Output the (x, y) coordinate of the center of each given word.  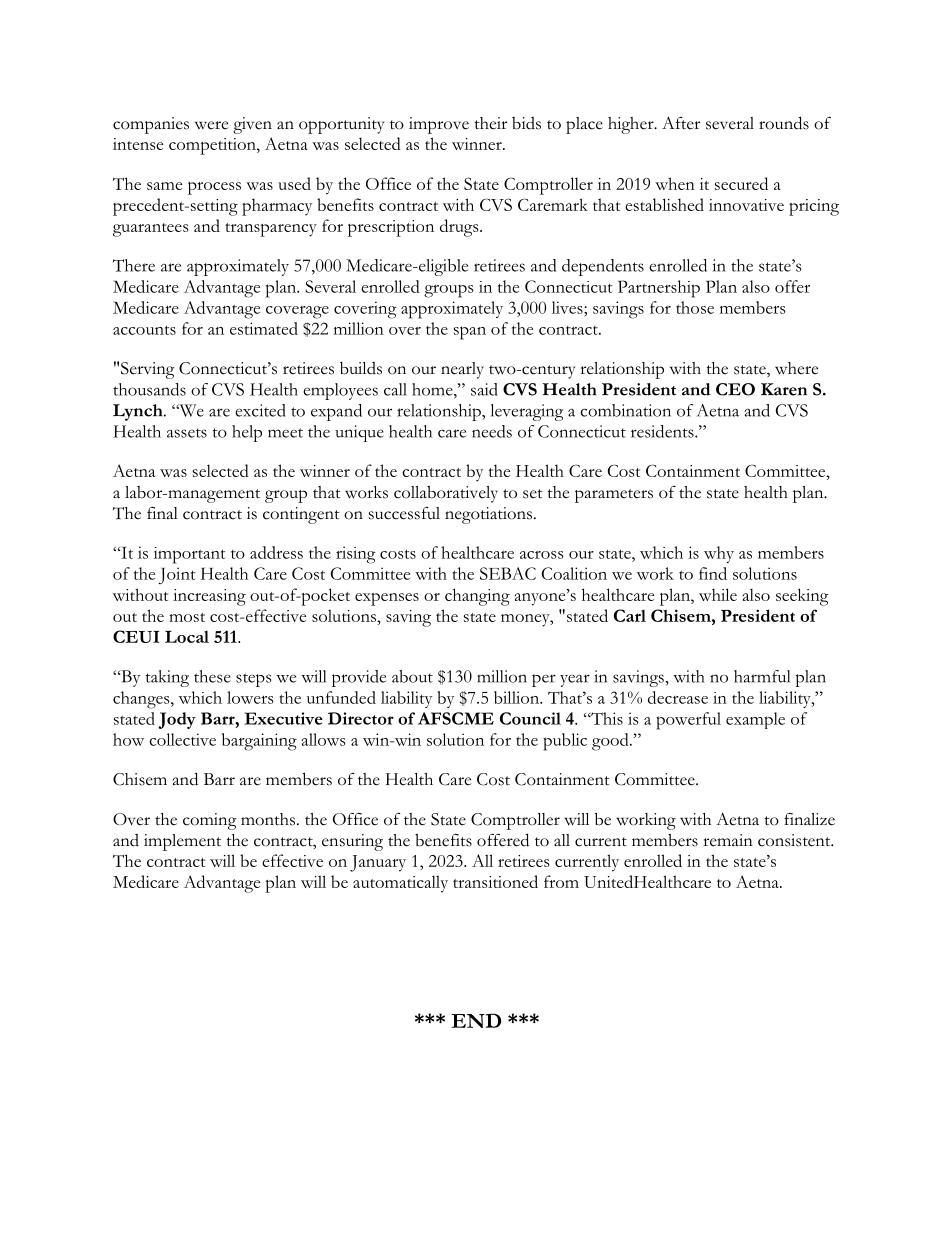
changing (477, 597)
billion (518, 697)
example (755, 720)
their (491, 123)
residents (663, 431)
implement (182, 842)
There (134, 265)
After (681, 123)
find (713, 573)
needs (492, 431)
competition (213, 146)
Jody (177, 720)
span (470, 333)
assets (187, 433)
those (695, 307)
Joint (177, 575)
